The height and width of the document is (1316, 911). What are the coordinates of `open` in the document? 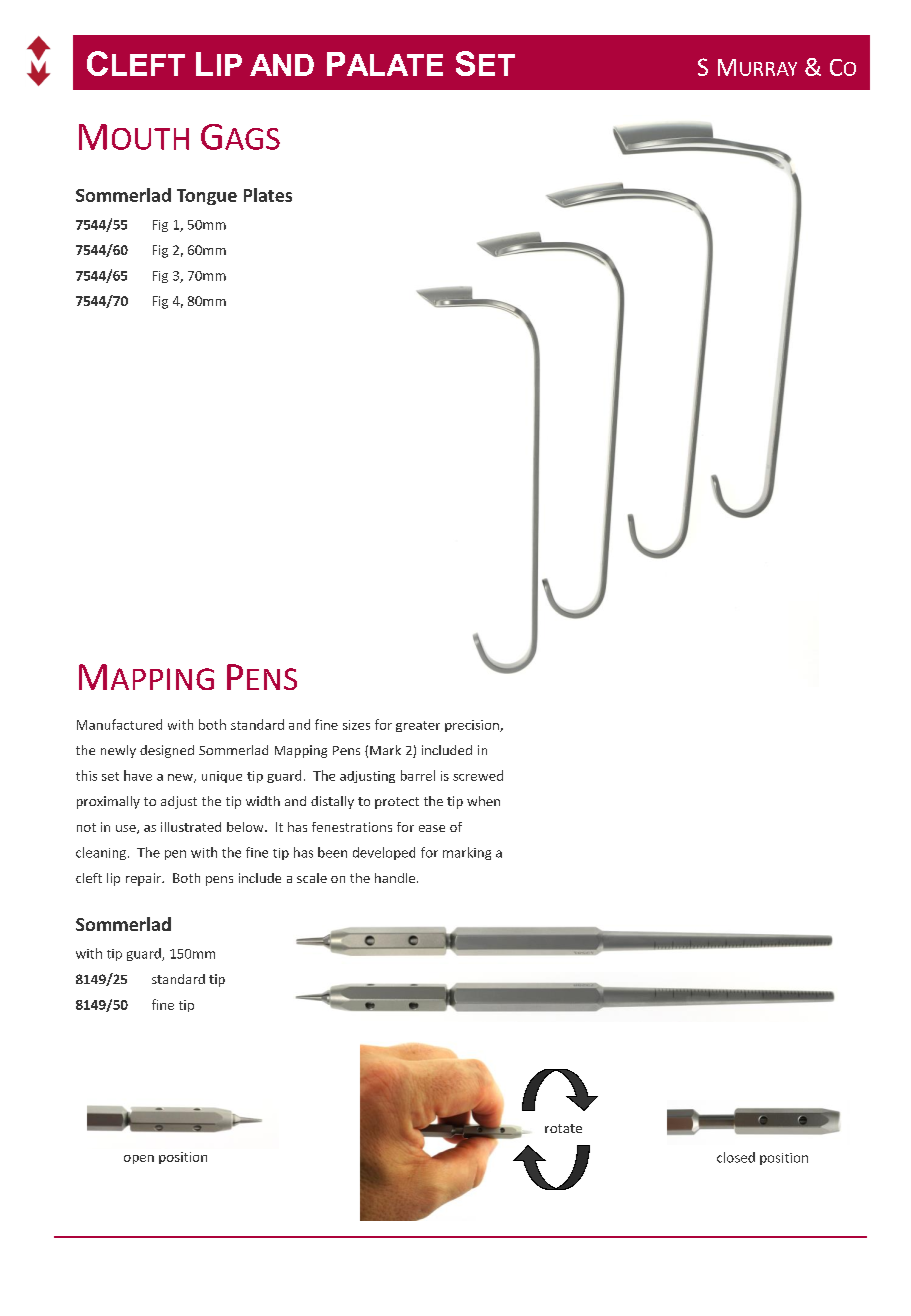 It's located at (139, 1159).
